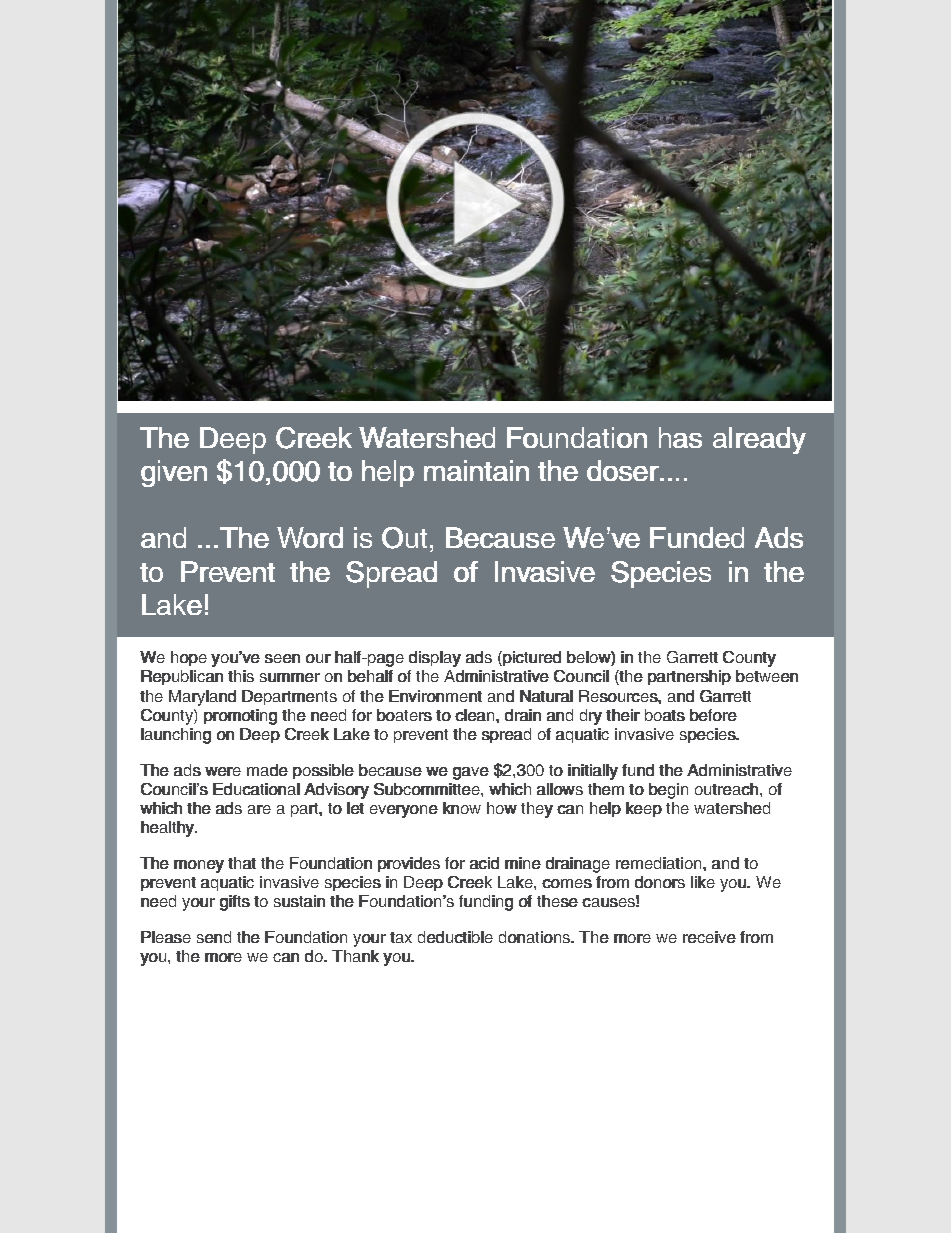  What do you see at coordinates (709, 937) in the image?
I see `receive` at bounding box center [709, 937].
